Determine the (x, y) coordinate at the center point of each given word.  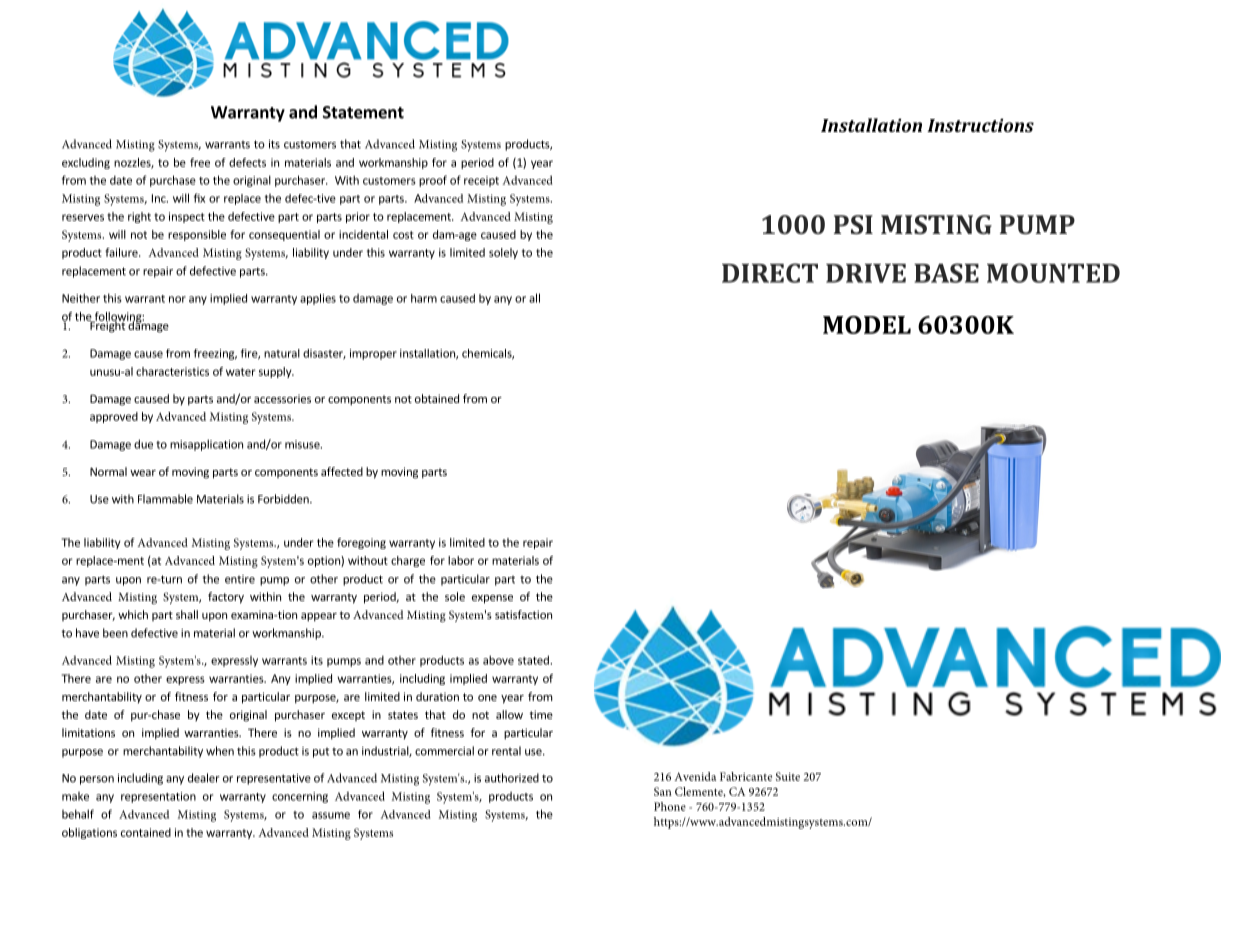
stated (534, 660)
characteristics (172, 371)
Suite (788, 776)
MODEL (867, 325)
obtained (437, 398)
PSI (853, 224)
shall (187, 614)
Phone (670, 806)
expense (492, 599)
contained (146, 832)
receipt (481, 181)
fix (199, 198)
